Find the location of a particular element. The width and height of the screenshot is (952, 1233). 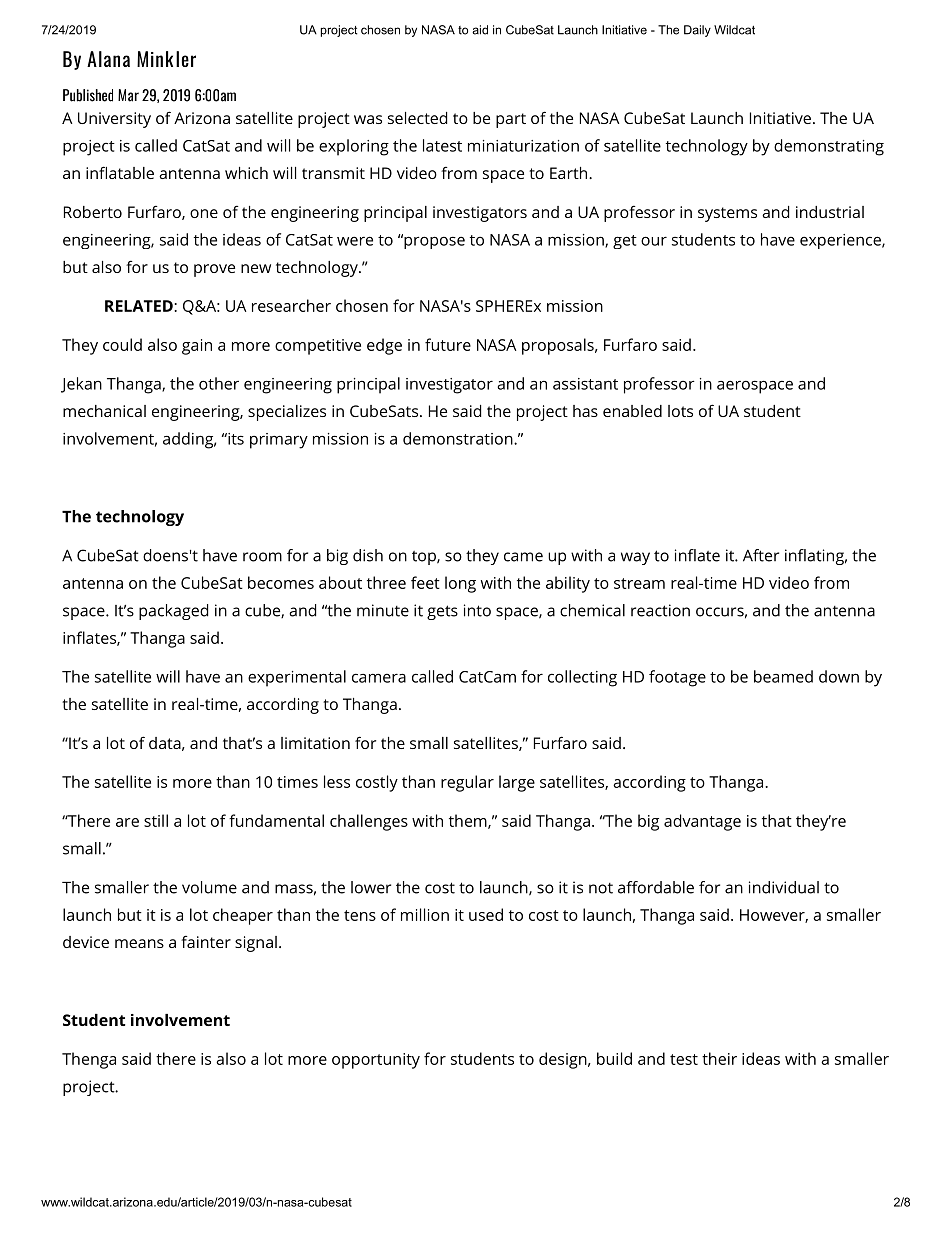

prove is located at coordinates (214, 270).
